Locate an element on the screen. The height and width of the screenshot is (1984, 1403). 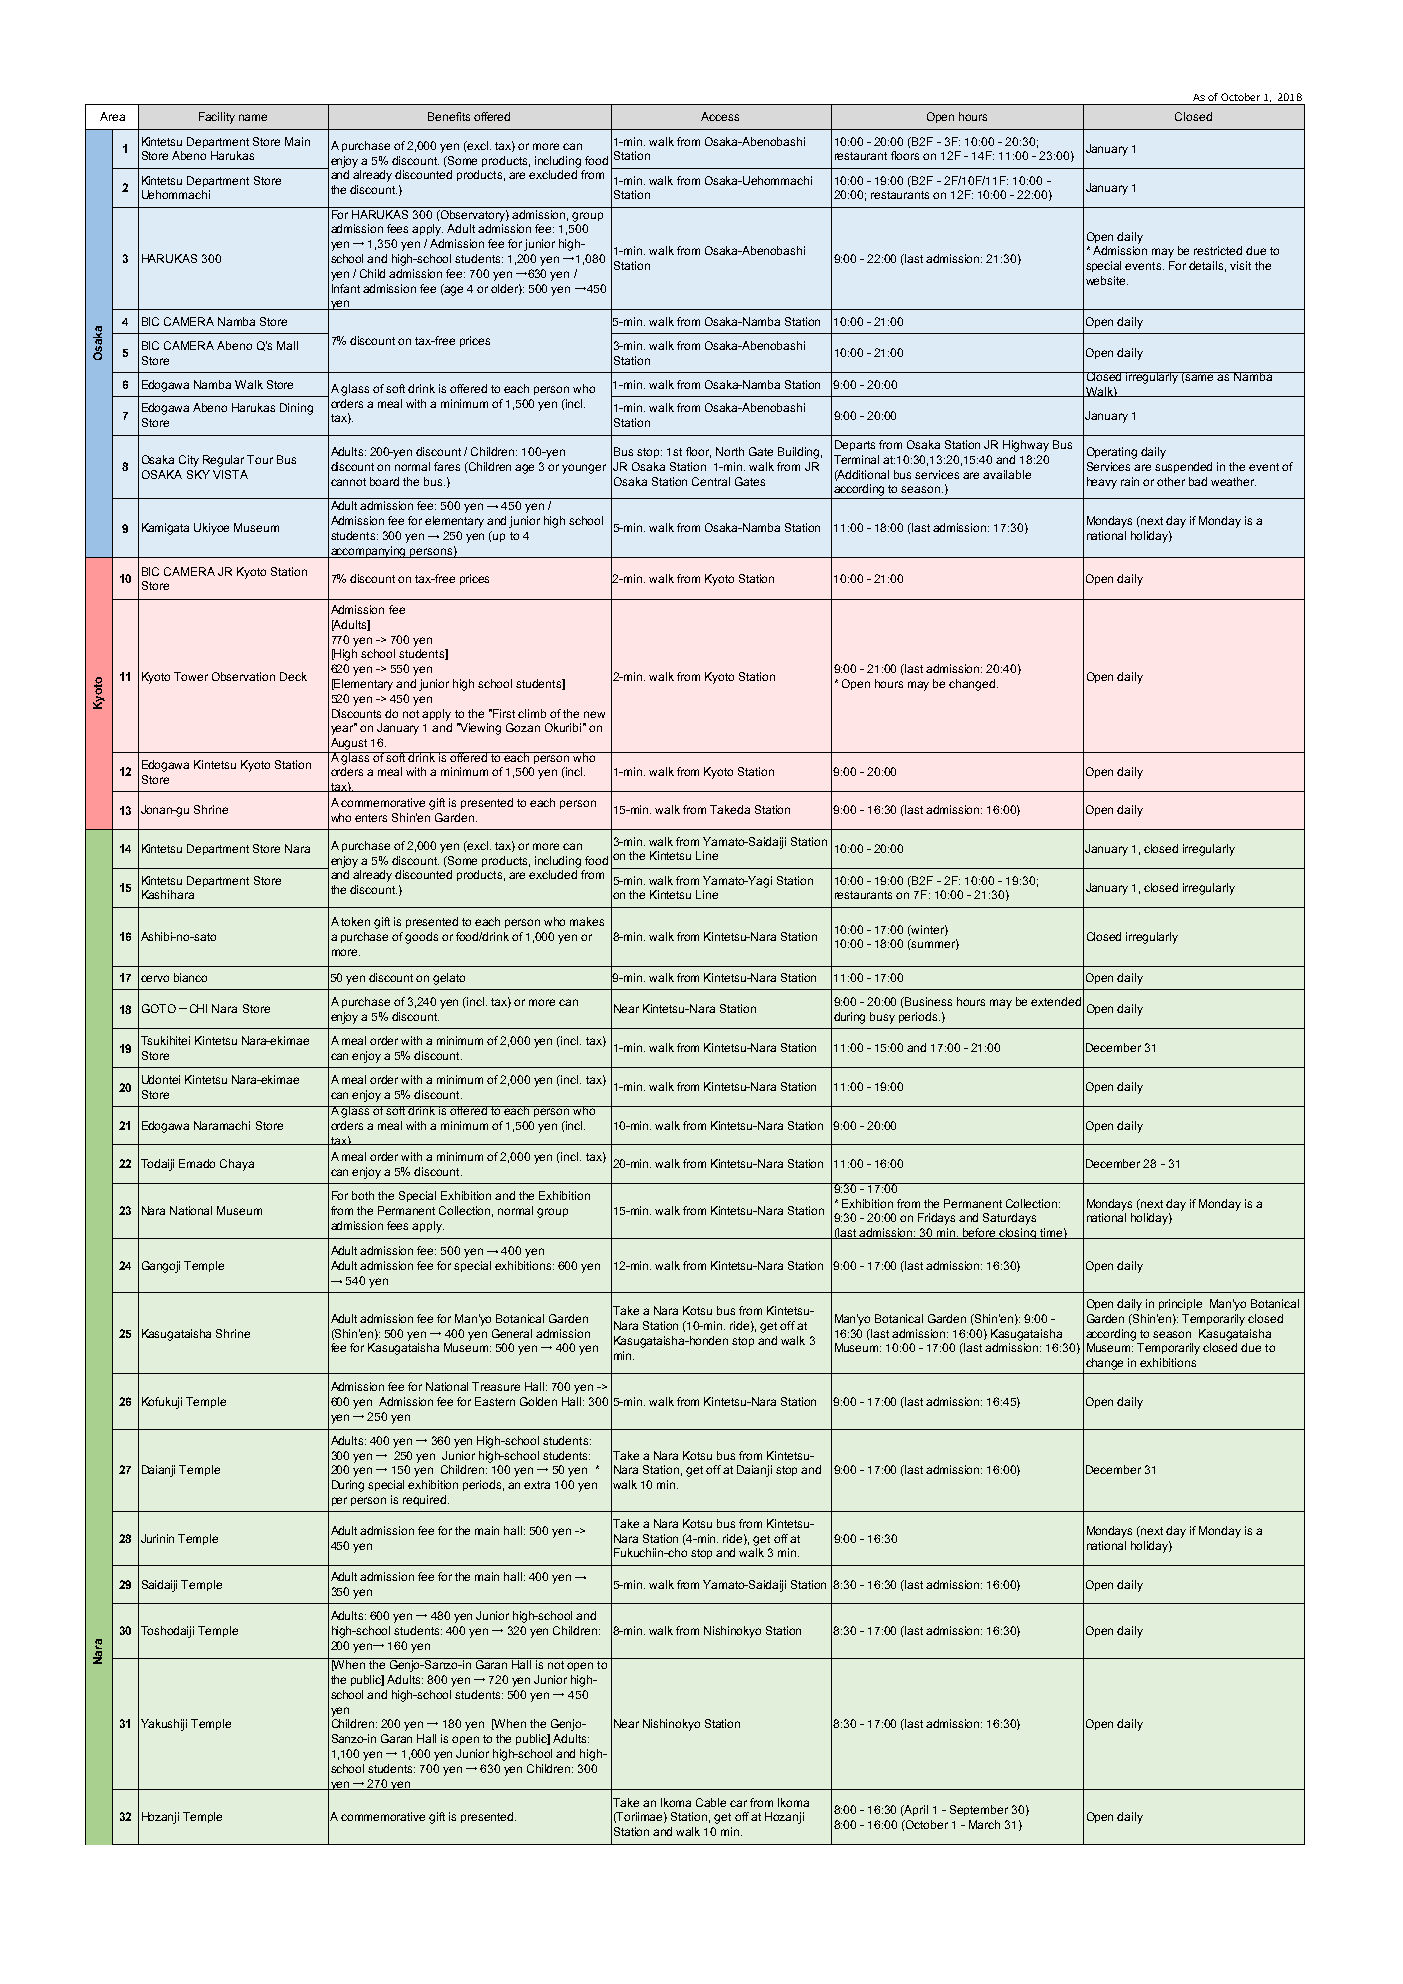
restricted is located at coordinates (1218, 250).
